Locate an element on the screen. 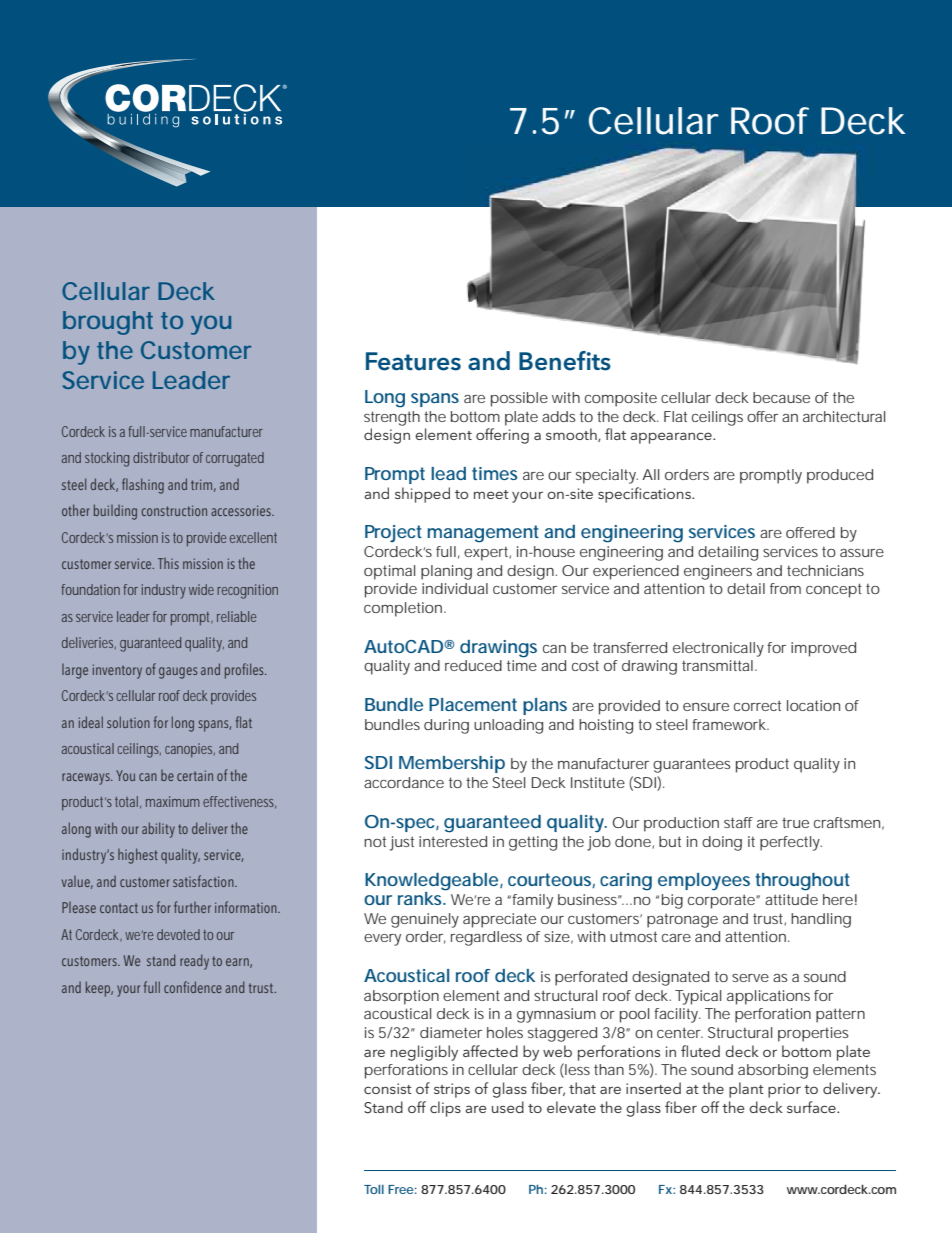 The image size is (952, 1233). framework is located at coordinates (730, 724).
